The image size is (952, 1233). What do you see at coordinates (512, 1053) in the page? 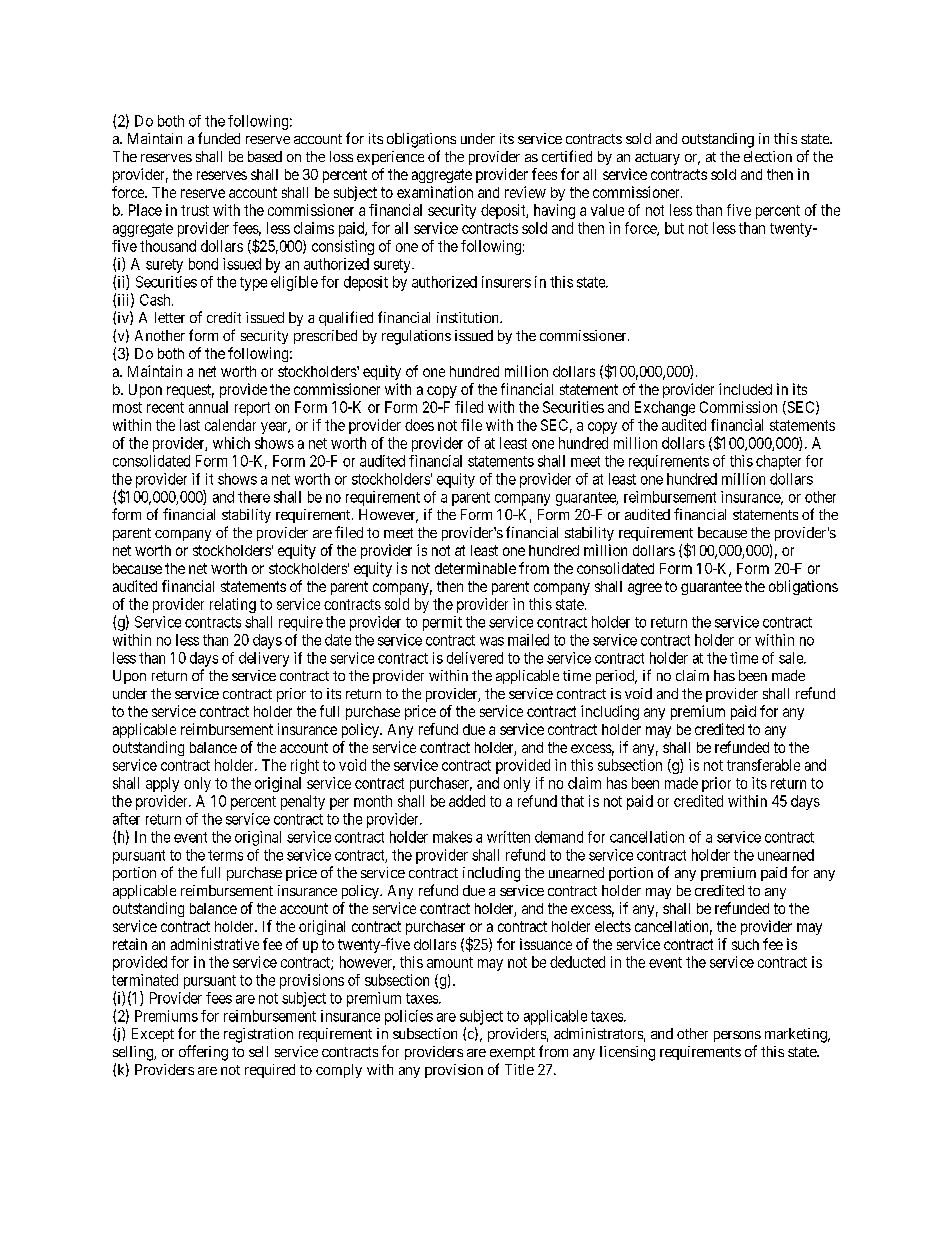
I see `exempt` at bounding box center [512, 1053].
